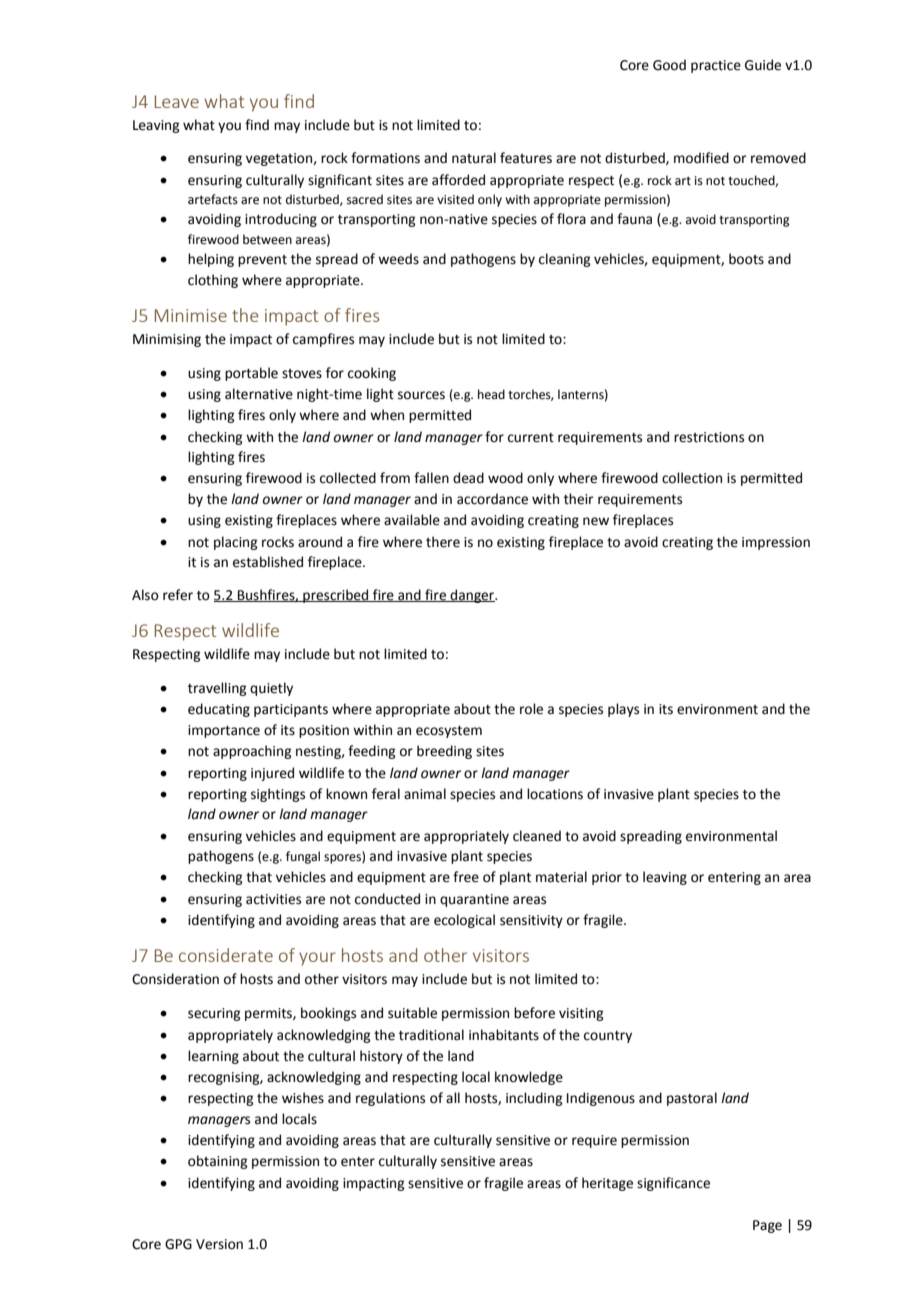 The height and width of the image is (1308, 924). What do you see at coordinates (390, 1099) in the image?
I see `regulations` at bounding box center [390, 1099].
